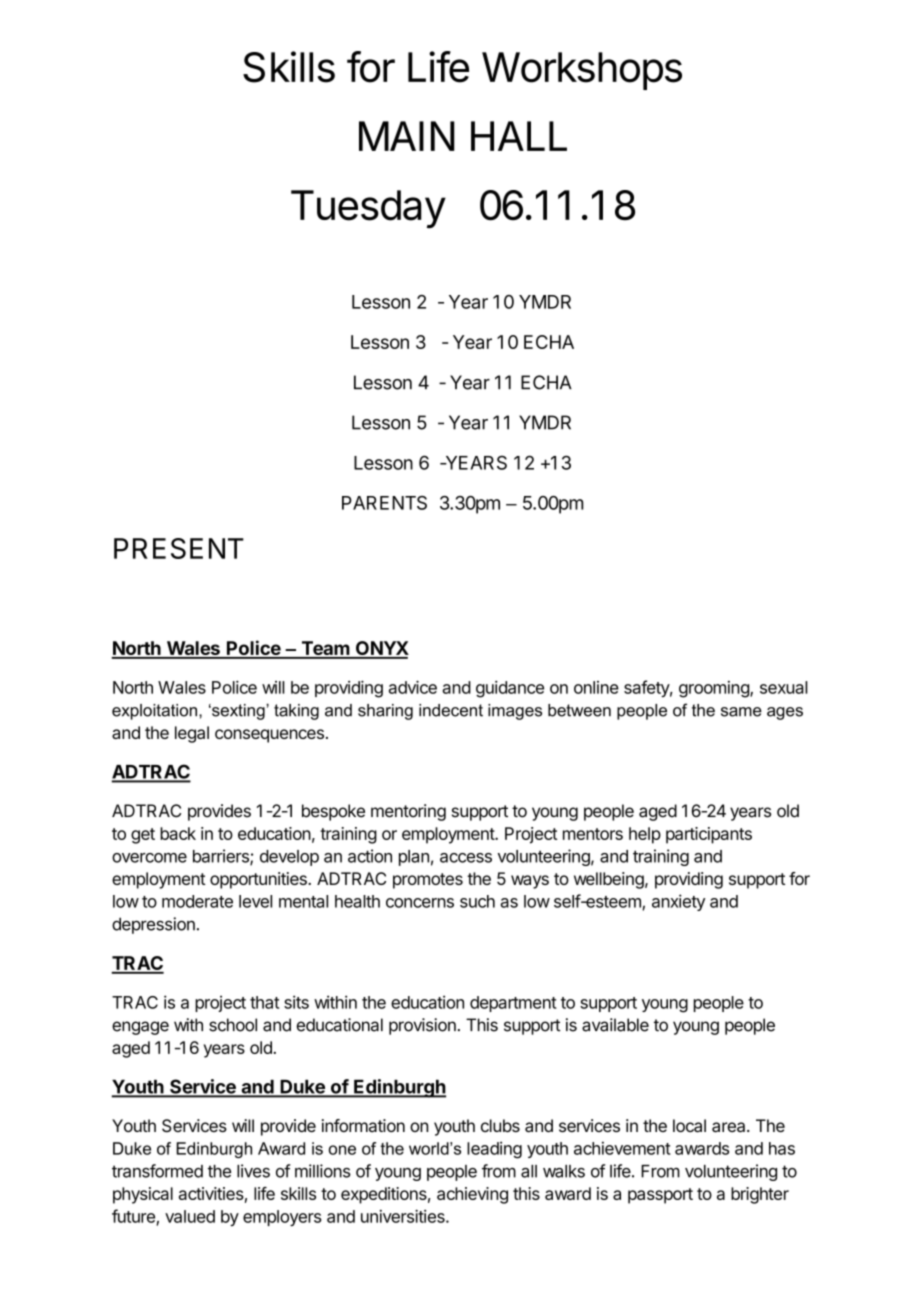  What do you see at coordinates (407, 136) in the page?
I see `MAIN` at bounding box center [407, 136].
